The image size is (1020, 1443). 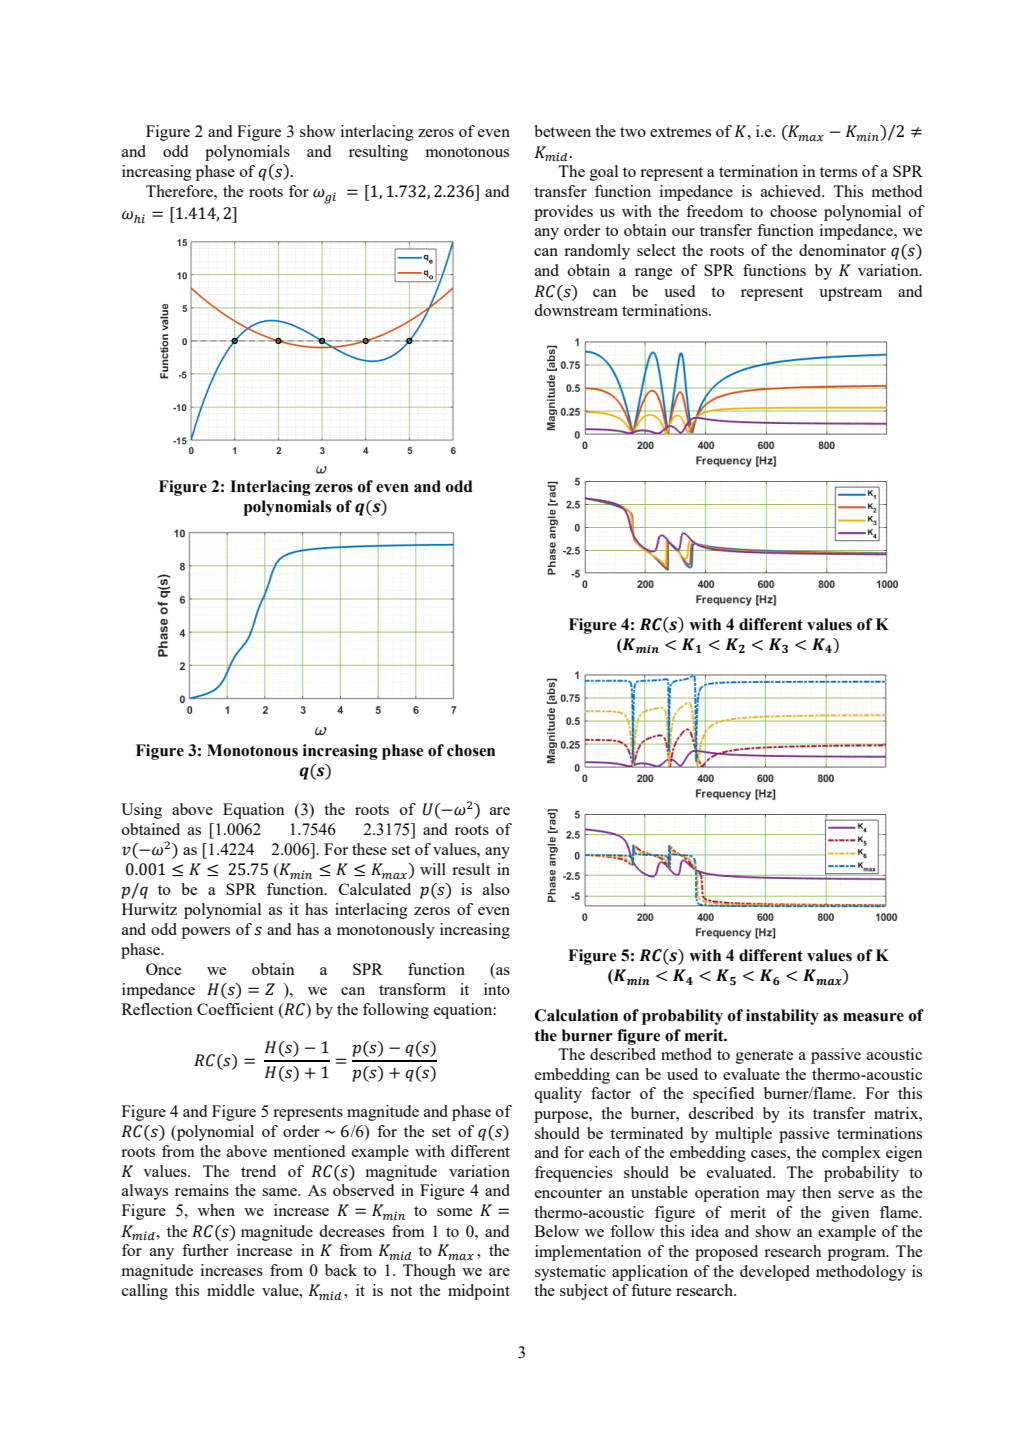 What do you see at coordinates (557, 1231) in the document?
I see `Below` at bounding box center [557, 1231].
